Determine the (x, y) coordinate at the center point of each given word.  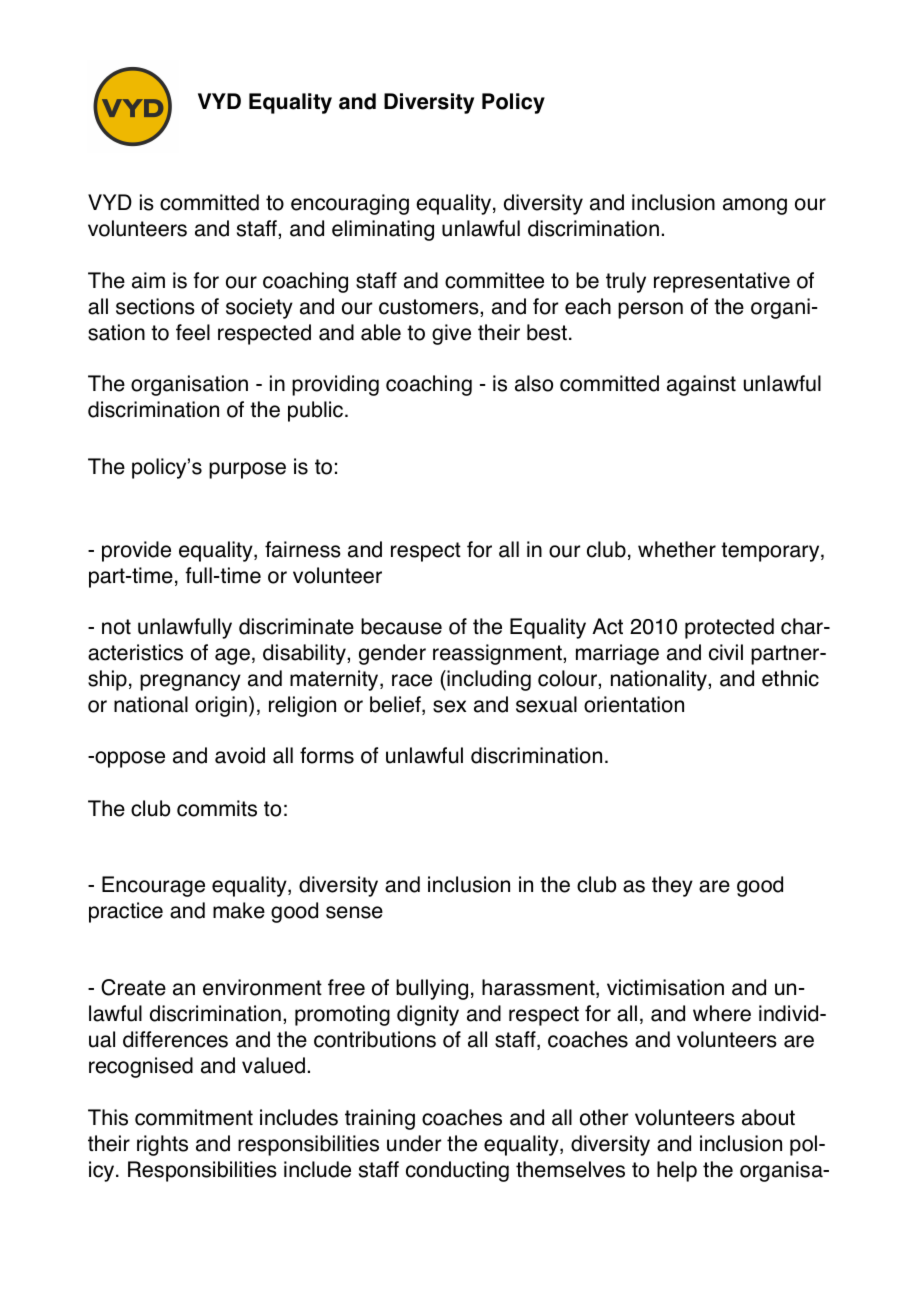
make (239, 910)
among (755, 206)
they (672, 886)
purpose (247, 470)
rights (162, 1145)
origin (221, 706)
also (534, 383)
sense (354, 912)
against (701, 385)
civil (726, 652)
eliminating (383, 230)
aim (148, 280)
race (412, 680)
